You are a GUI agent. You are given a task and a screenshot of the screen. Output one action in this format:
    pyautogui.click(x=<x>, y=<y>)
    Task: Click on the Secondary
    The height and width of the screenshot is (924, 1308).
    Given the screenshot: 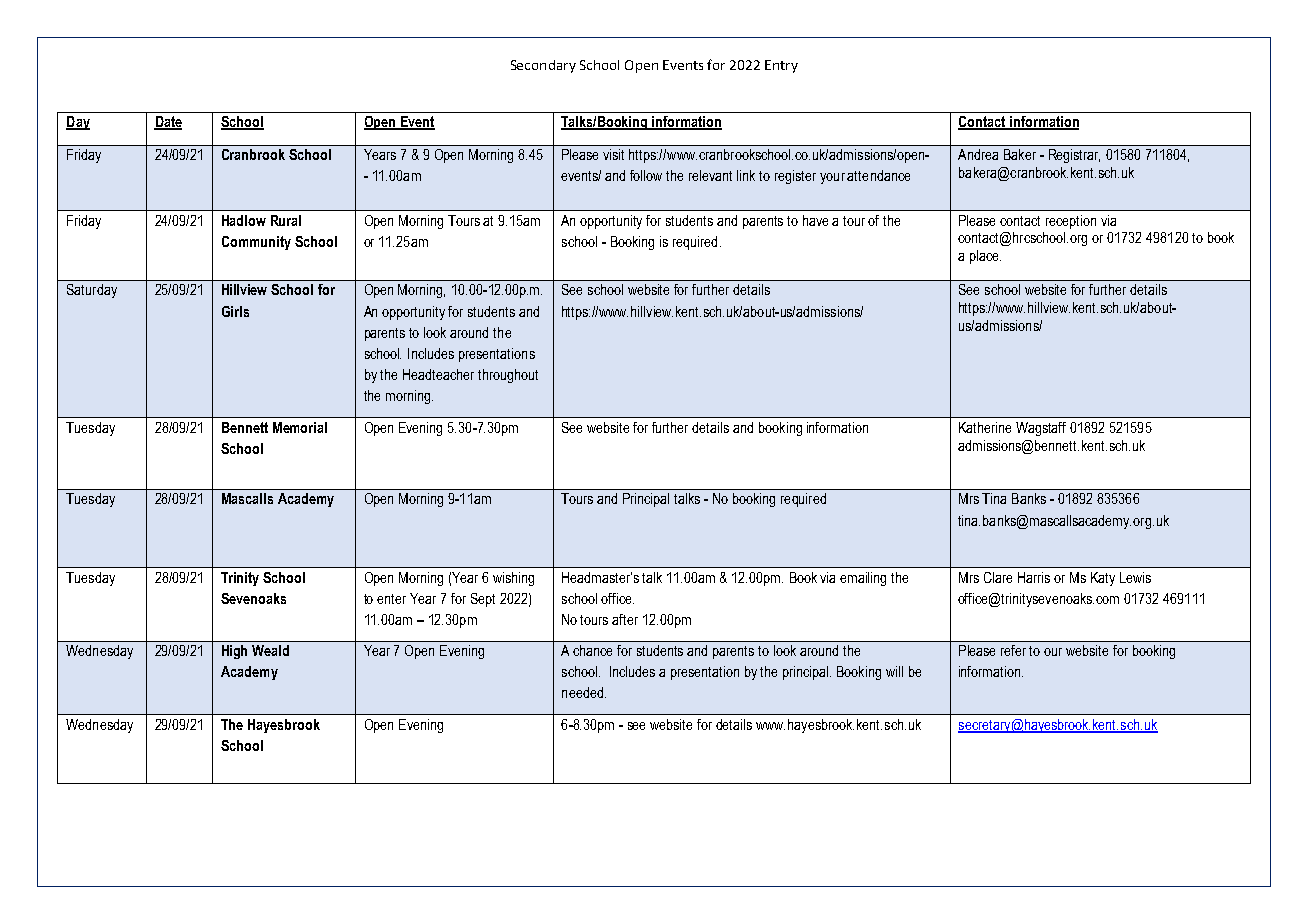 What is the action you would take?
    pyautogui.click(x=543, y=66)
